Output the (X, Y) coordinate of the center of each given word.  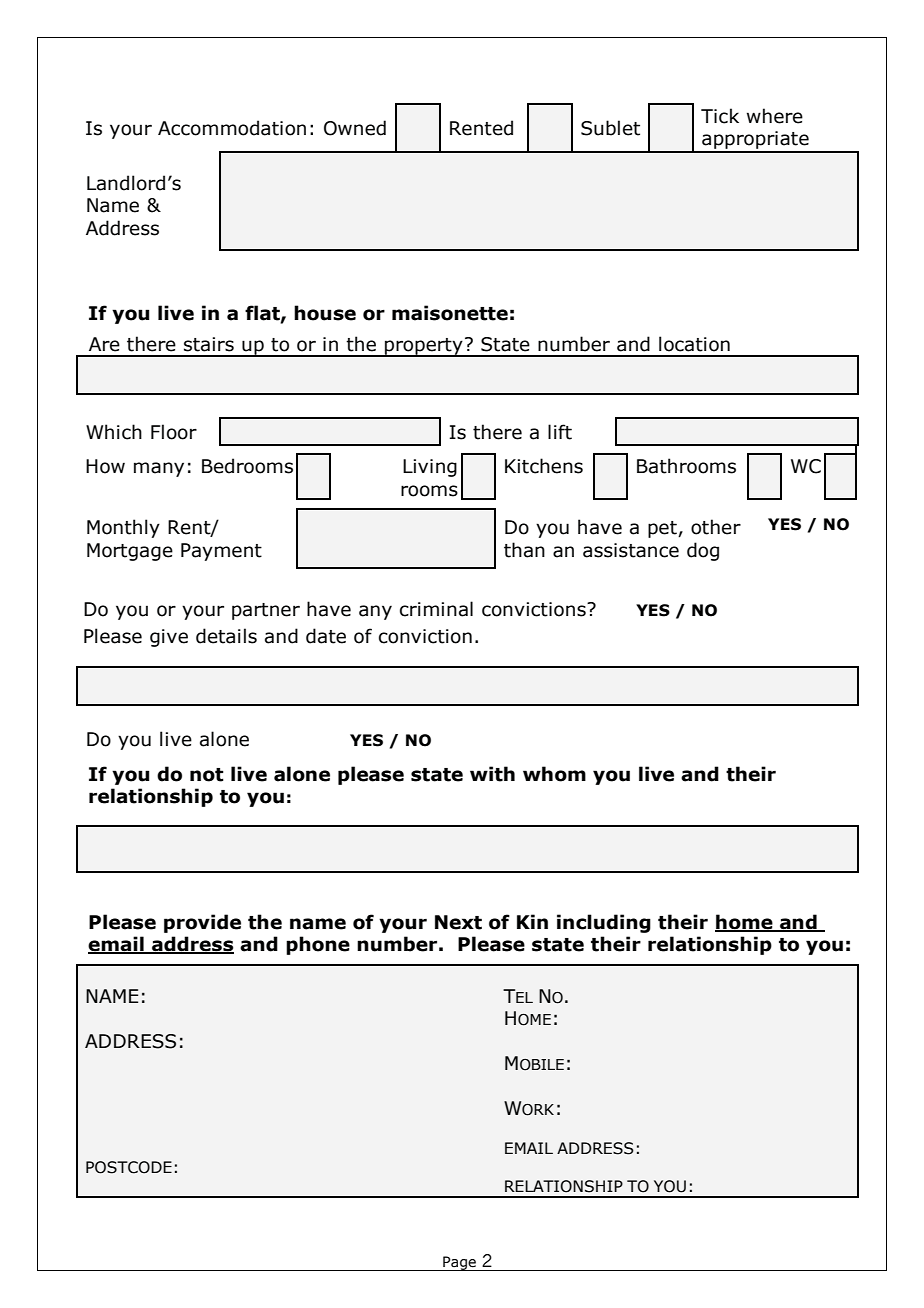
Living (430, 468)
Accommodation (232, 128)
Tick (720, 116)
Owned (355, 128)
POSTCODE (129, 1167)
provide (202, 923)
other (716, 527)
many (159, 469)
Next (458, 922)
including (604, 923)
